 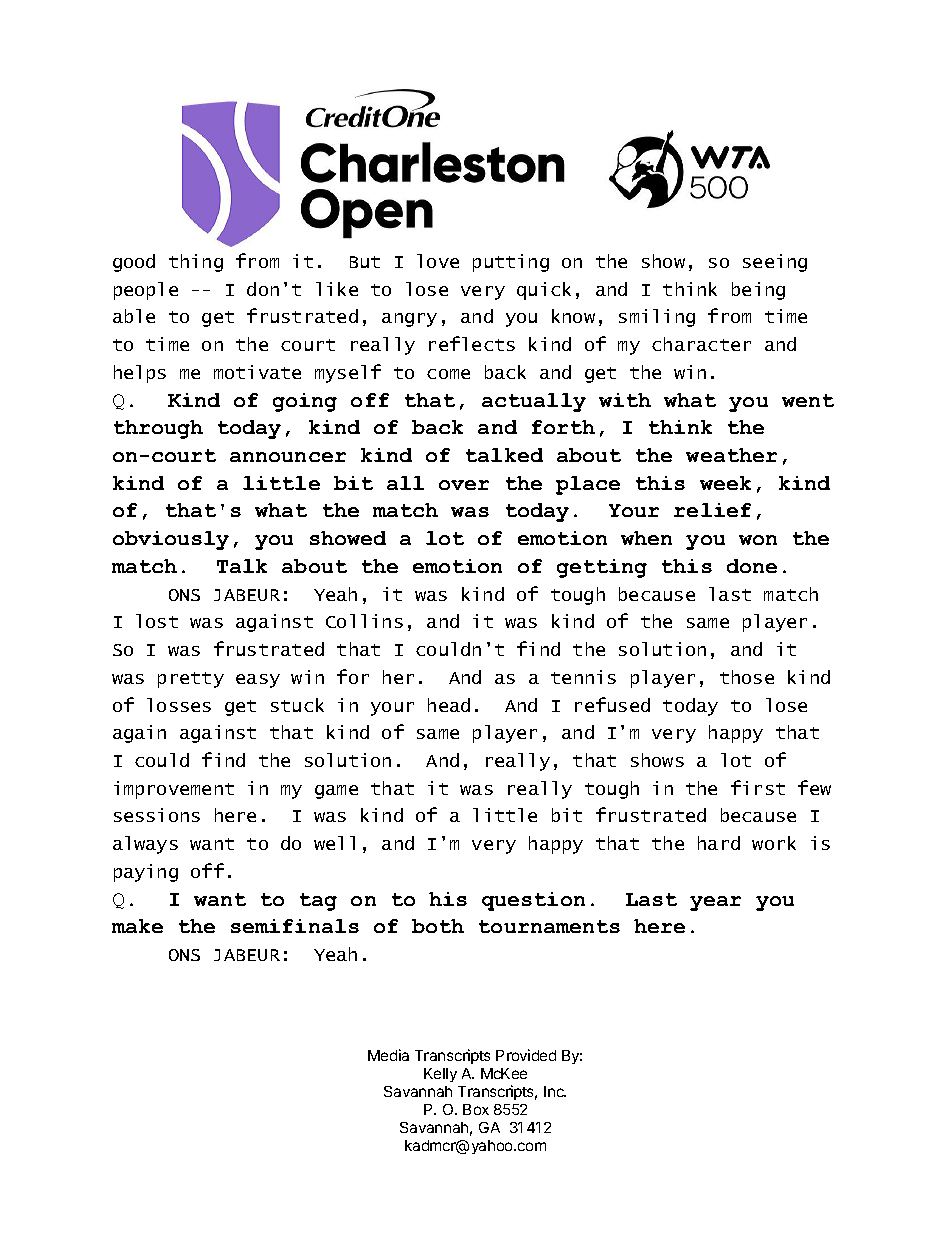 I want to click on thing, so click(x=196, y=263).
